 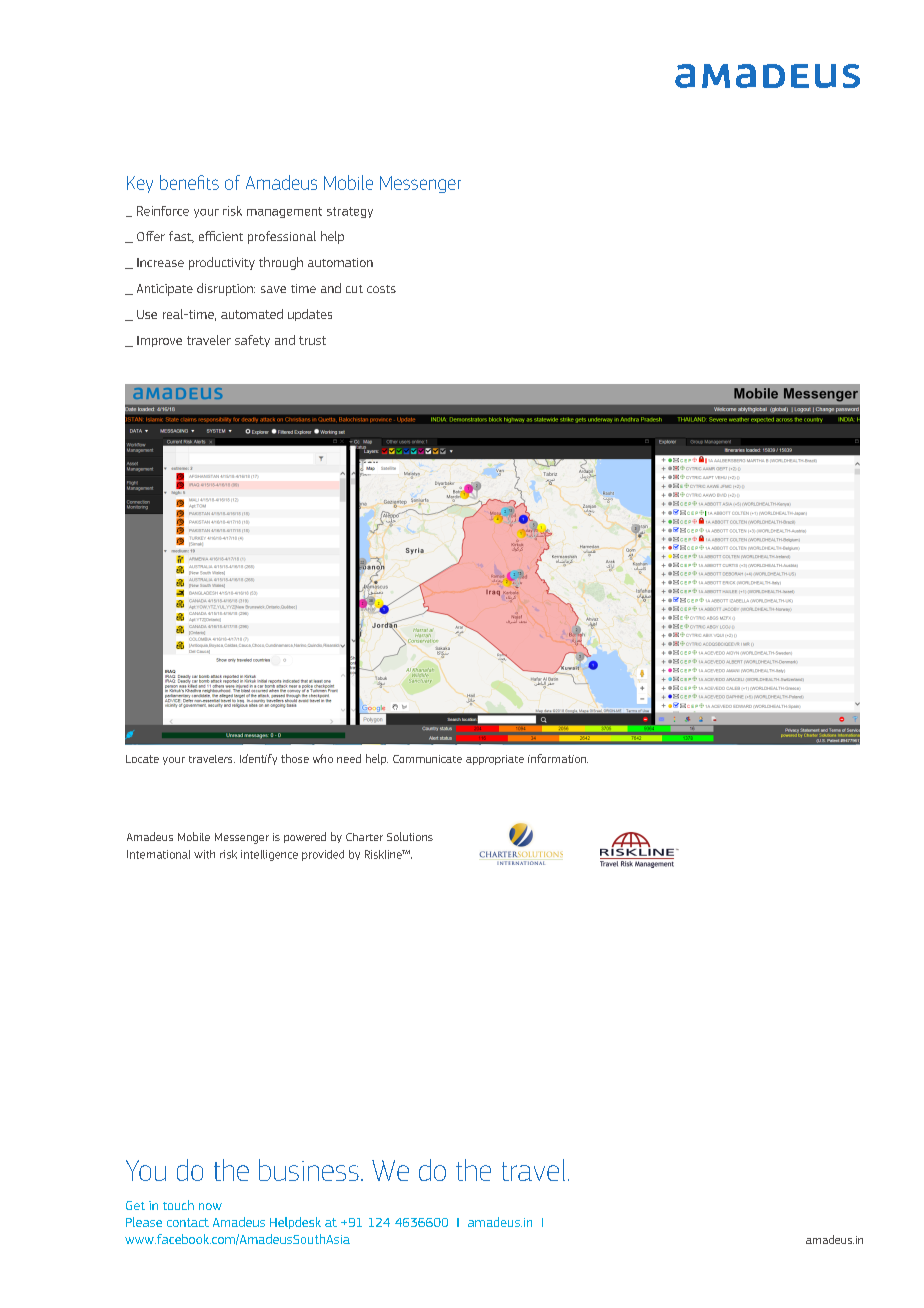 What do you see at coordinates (349, 758) in the page?
I see `need` at bounding box center [349, 758].
